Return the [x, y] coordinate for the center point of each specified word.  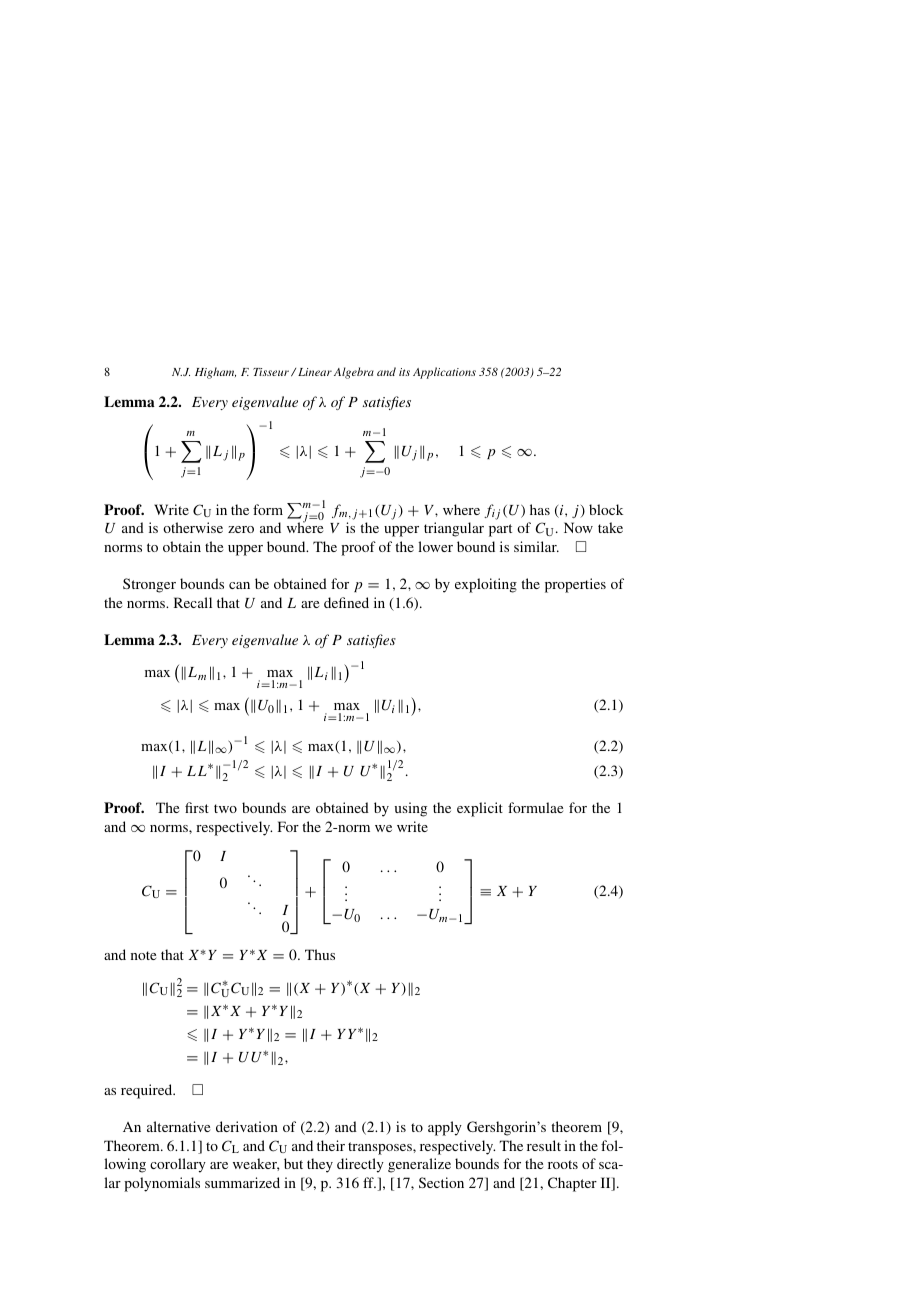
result [544, 1145]
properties [575, 585]
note [143, 955]
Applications [444, 373]
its [404, 372]
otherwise [193, 527]
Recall [193, 602]
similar [536, 546]
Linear [315, 372]
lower [435, 546]
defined [346, 602]
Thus [320, 954]
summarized [242, 1182]
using [411, 809]
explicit [480, 809]
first [197, 807]
